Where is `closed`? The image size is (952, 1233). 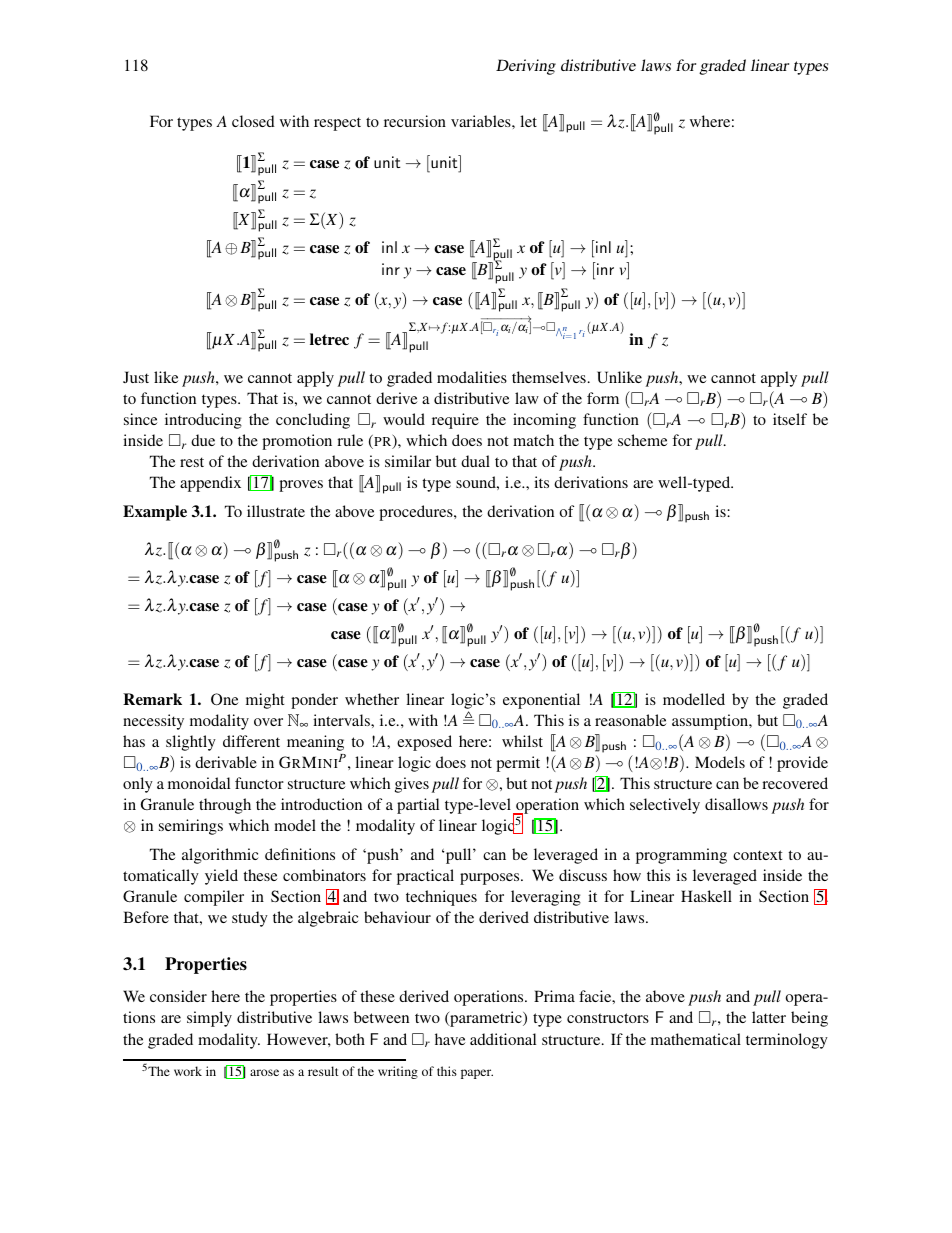
closed is located at coordinates (253, 121).
